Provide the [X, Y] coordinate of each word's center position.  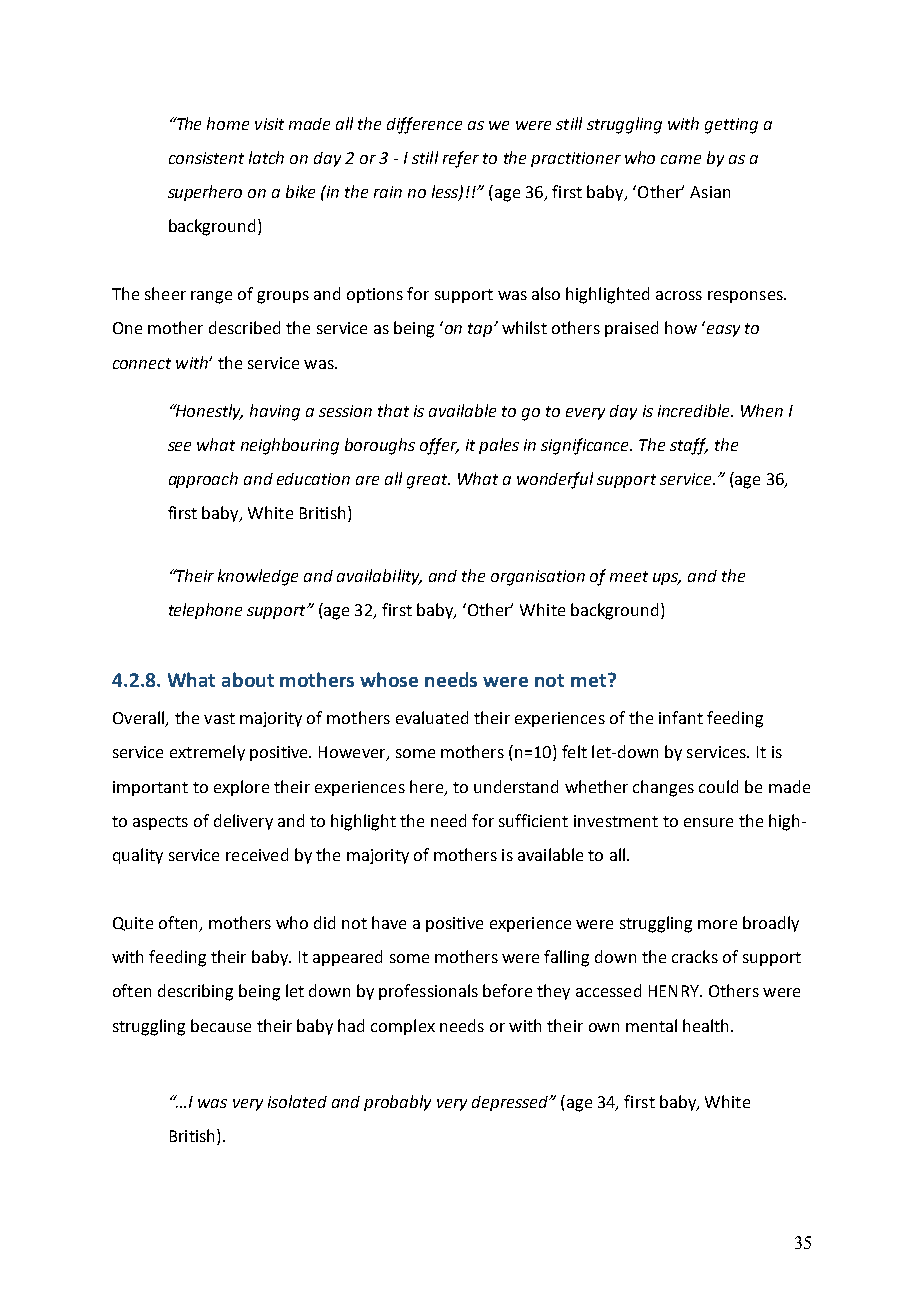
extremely [207, 753]
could [718, 786]
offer [439, 446]
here [428, 787]
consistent [206, 158]
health [707, 1025]
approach [203, 480]
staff [689, 446]
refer [461, 159]
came [681, 159]
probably [397, 1103]
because [221, 1025]
